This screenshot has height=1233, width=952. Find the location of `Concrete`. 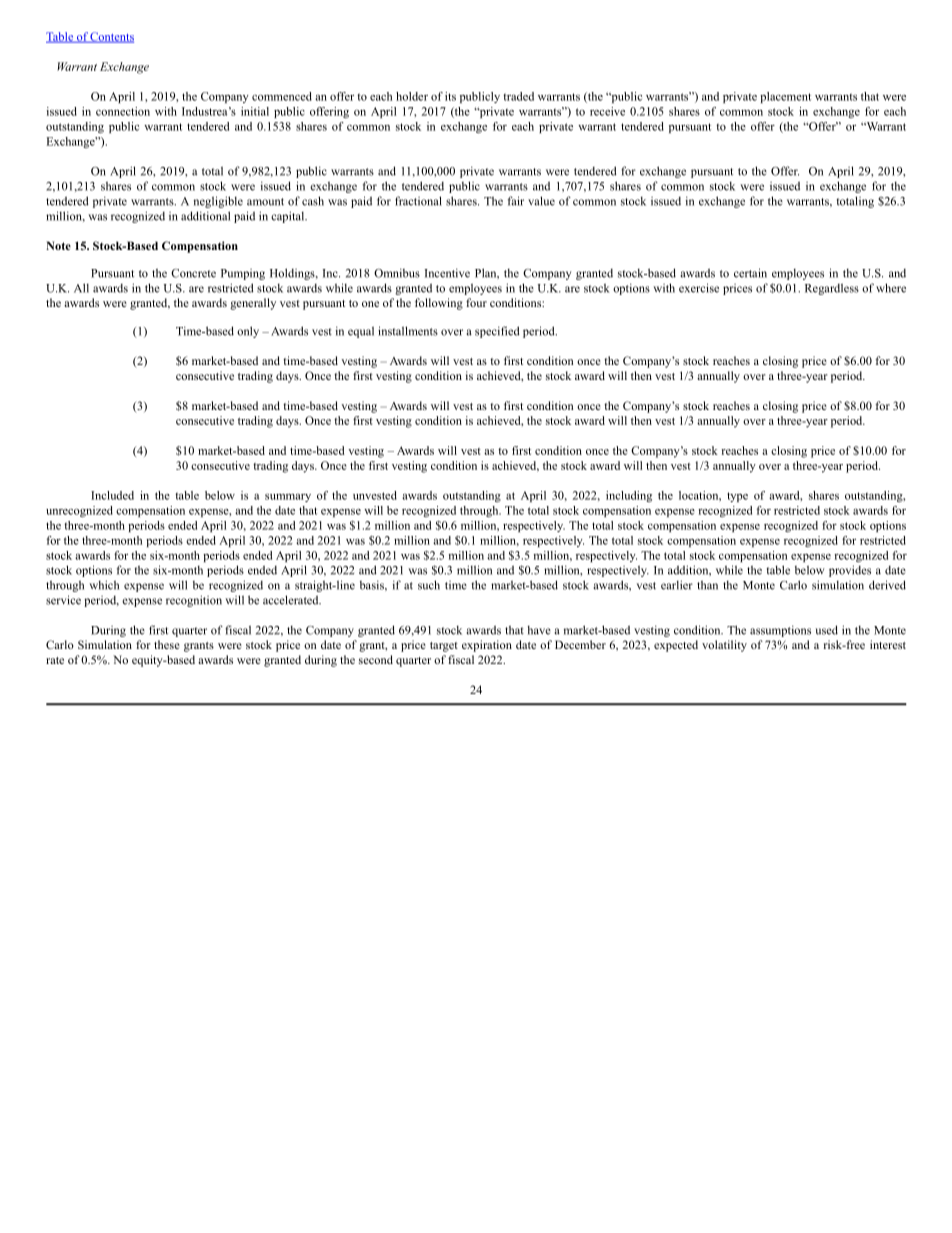

Concrete is located at coordinates (193, 273).
